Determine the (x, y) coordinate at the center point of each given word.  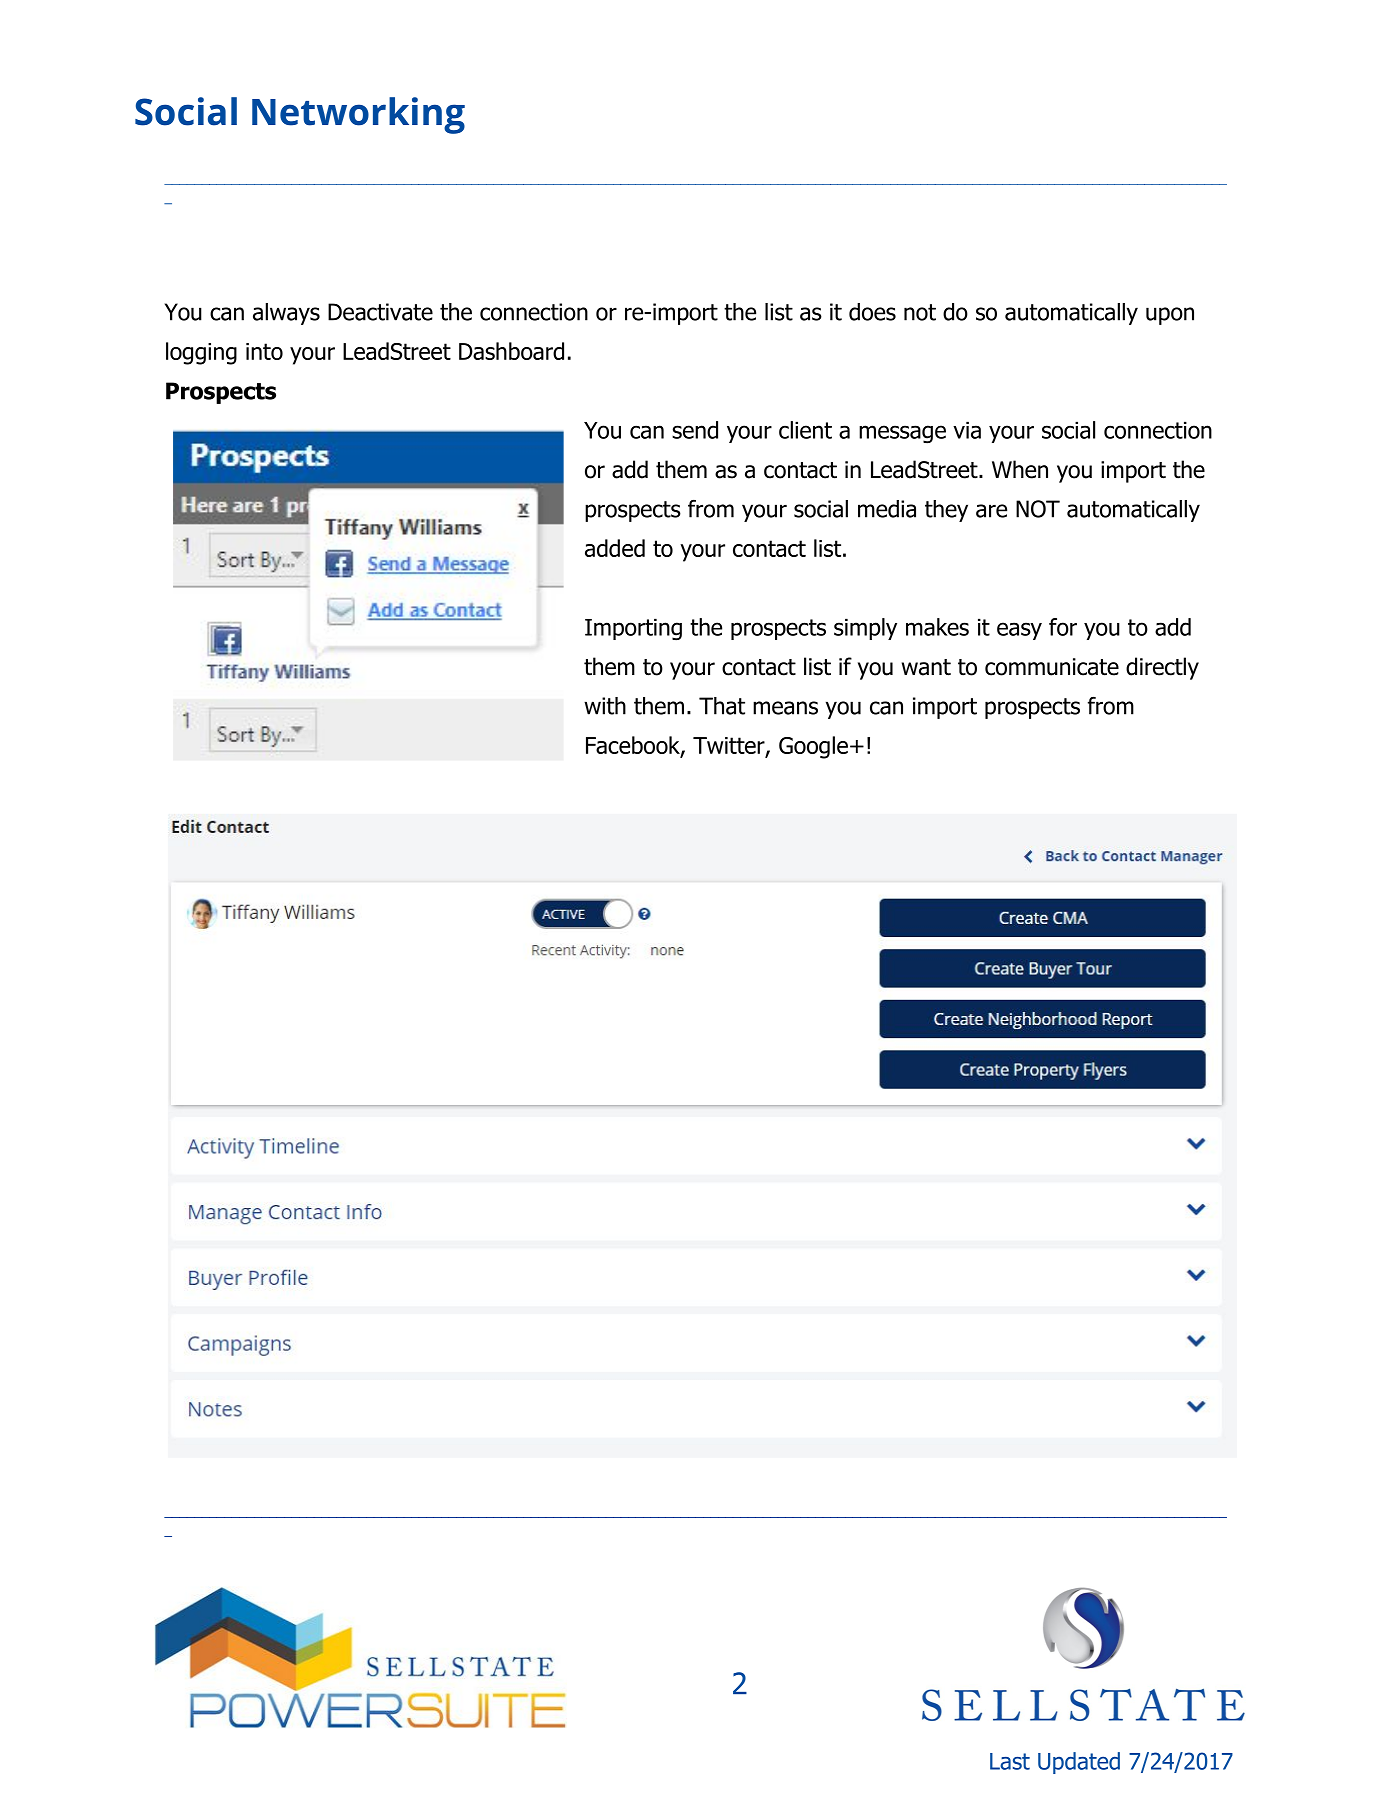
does (872, 312)
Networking (358, 115)
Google (813, 747)
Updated (1079, 1763)
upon (1170, 316)
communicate (1052, 667)
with (605, 706)
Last (1010, 1761)
